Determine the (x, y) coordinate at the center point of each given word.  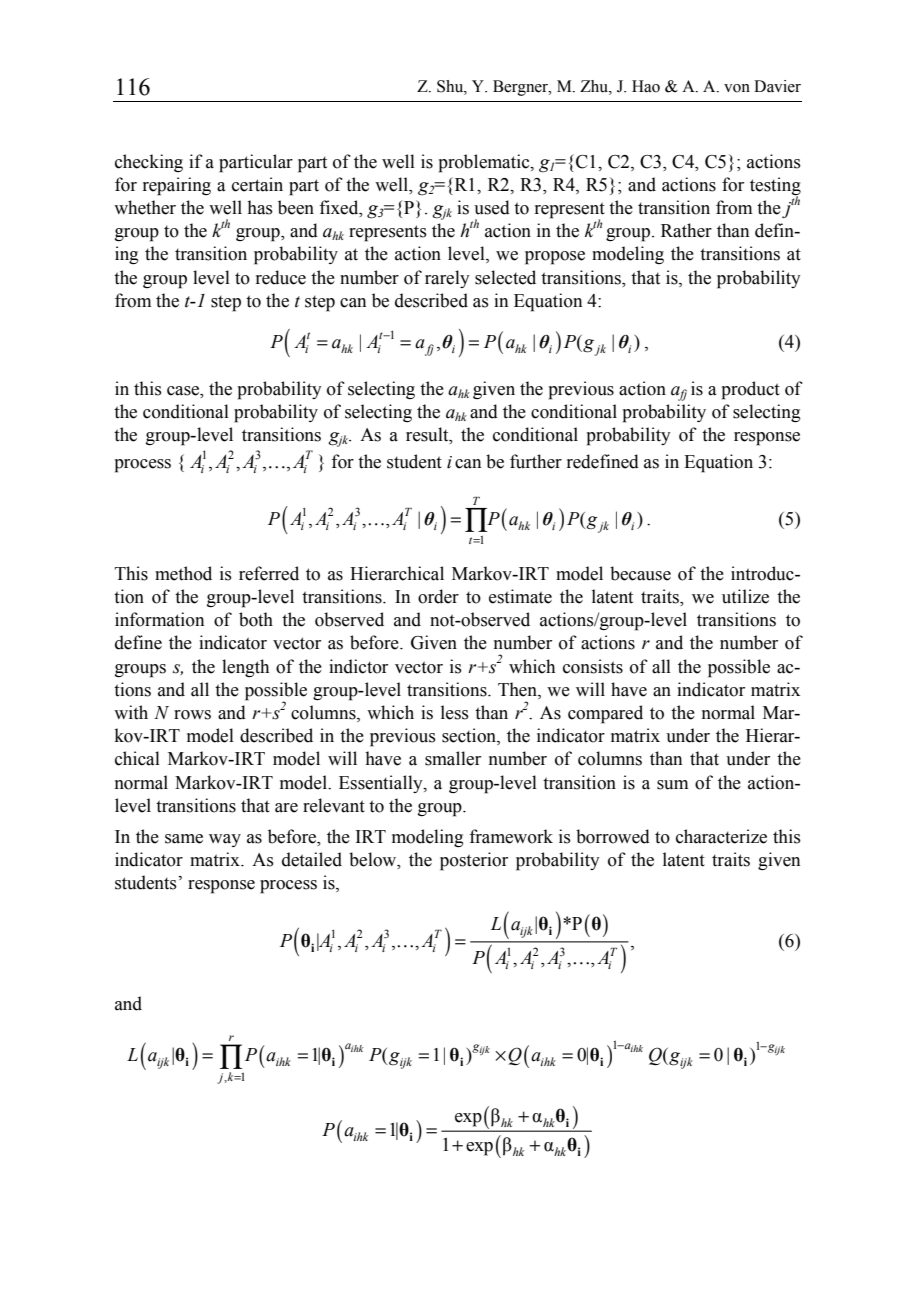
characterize (721, 836)
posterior (474, 861)
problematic (485, 163)
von (737, 88)
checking (149, 163)
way (225, 840)
